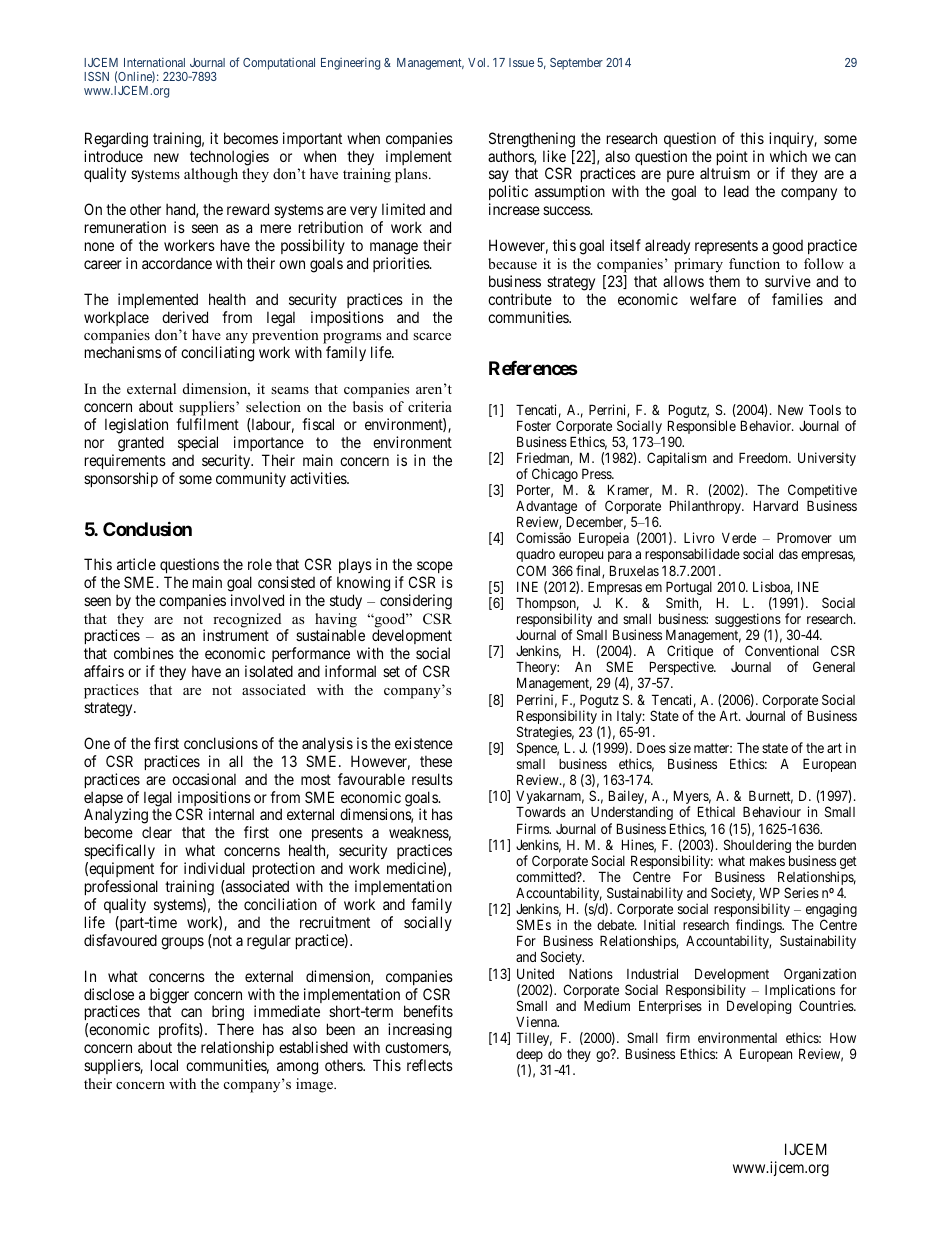  Describe the element at coordinates (164, 1065) in the image. I see `local` at that location.
